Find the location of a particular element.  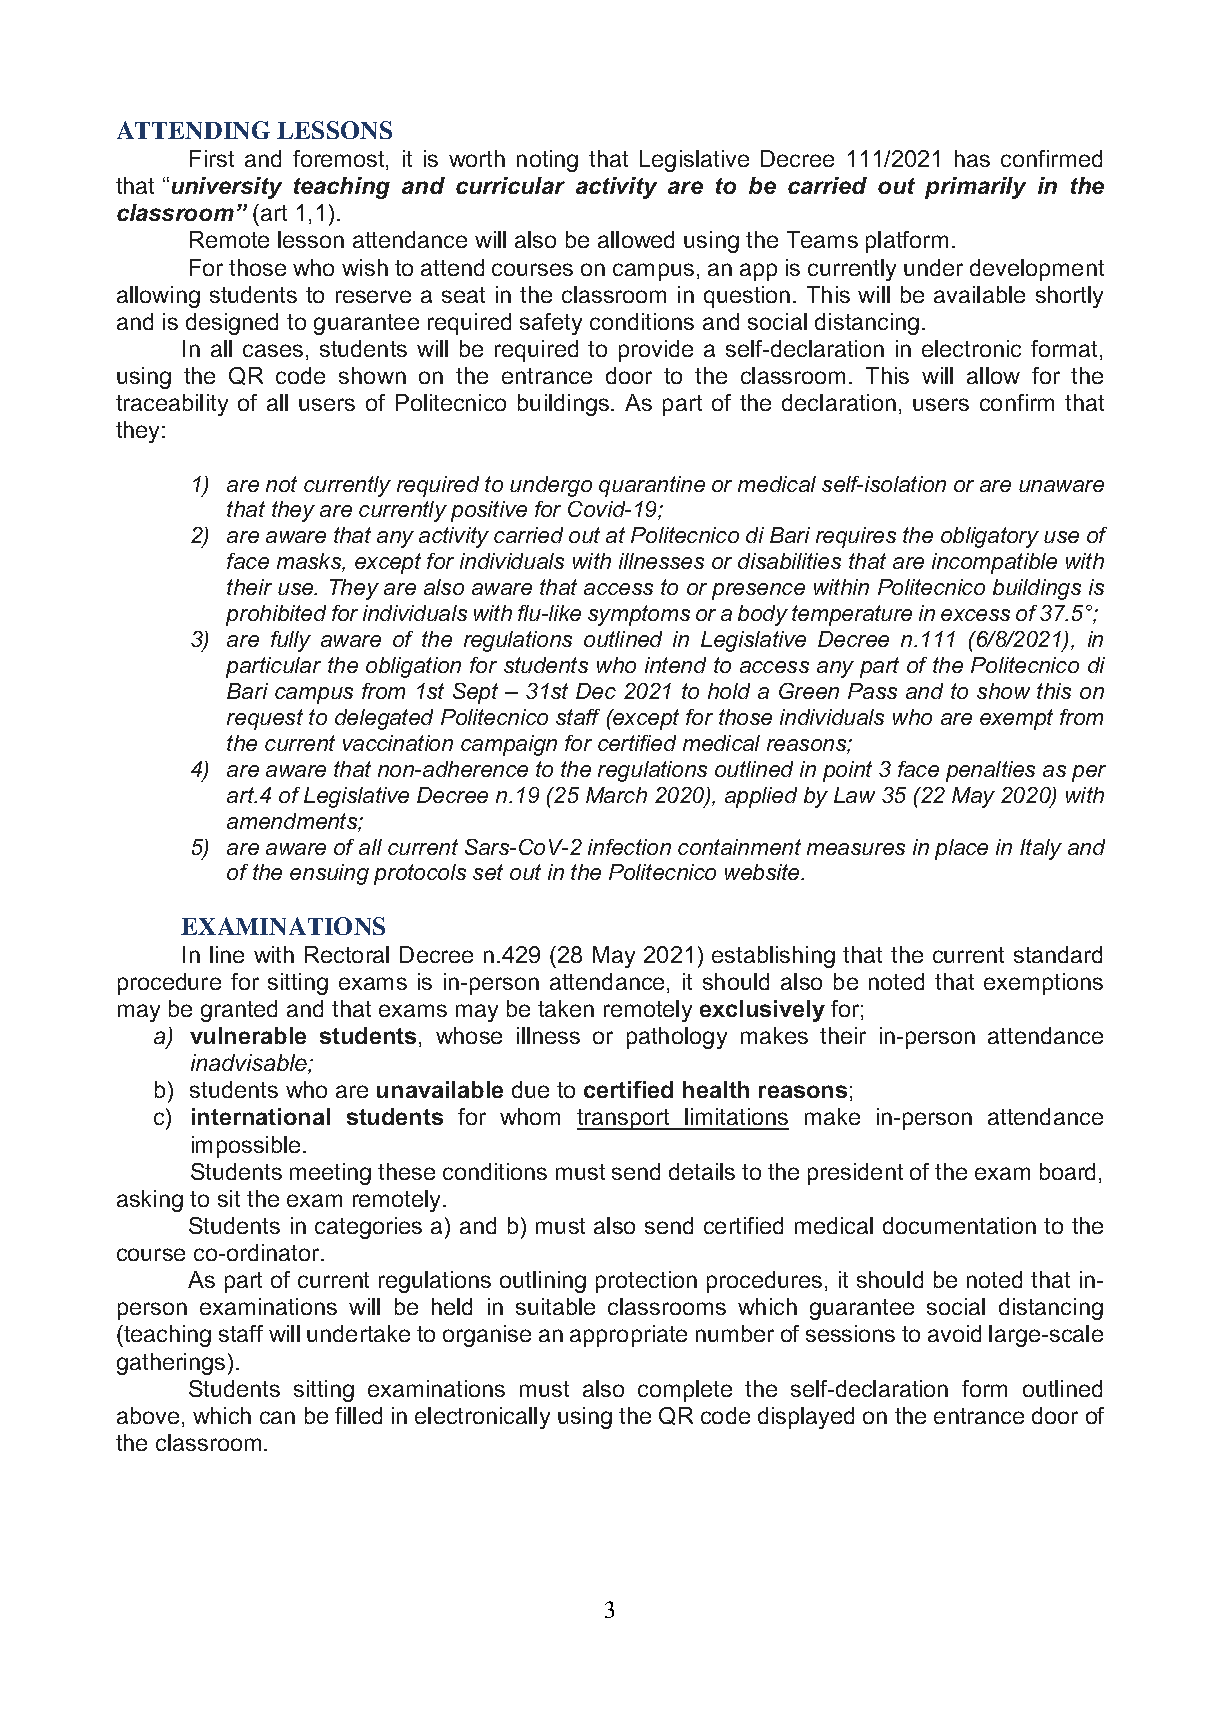

primarily is located at coordinates (975, 188).
